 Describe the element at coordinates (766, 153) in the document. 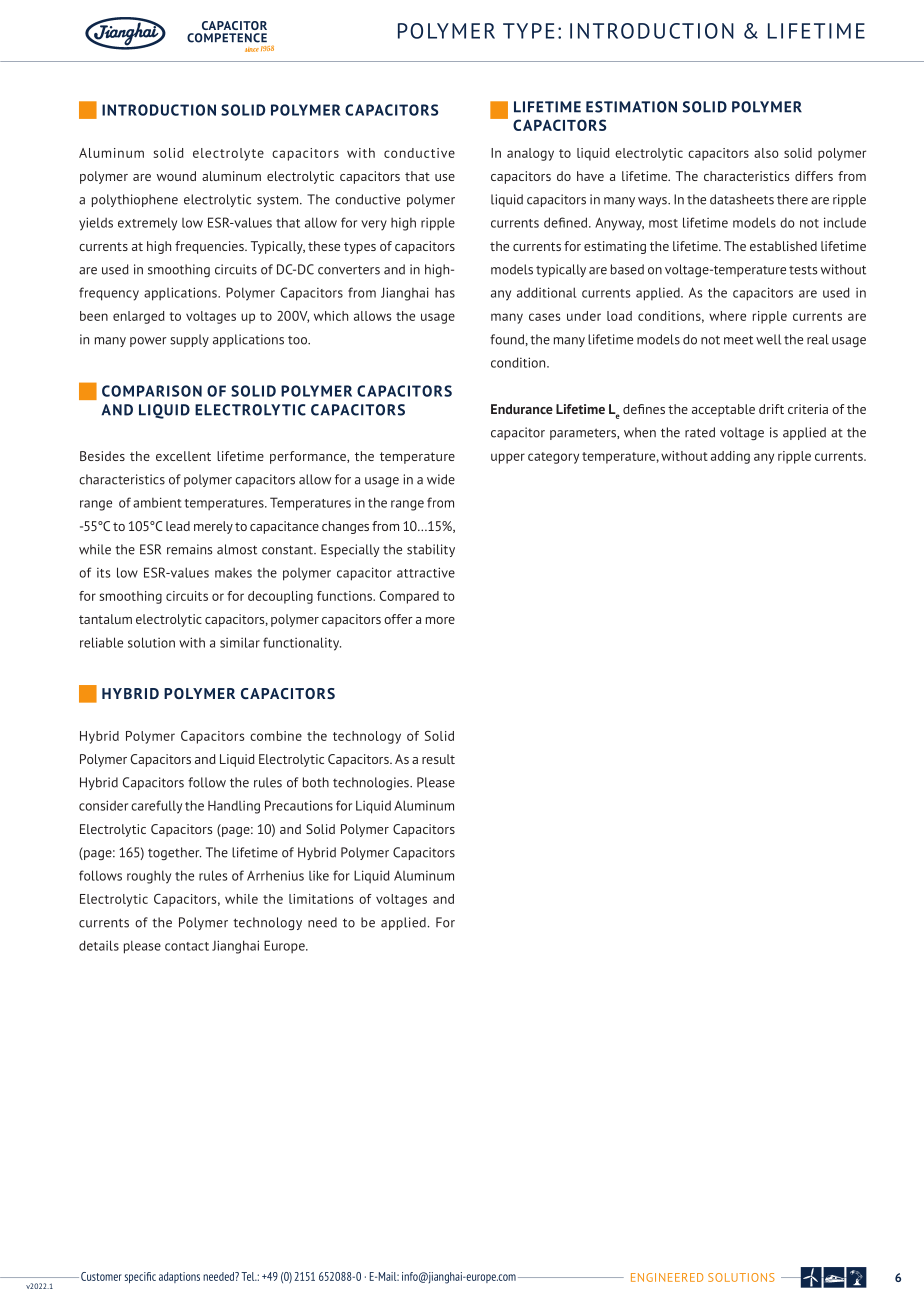

I see `also` at that location.
